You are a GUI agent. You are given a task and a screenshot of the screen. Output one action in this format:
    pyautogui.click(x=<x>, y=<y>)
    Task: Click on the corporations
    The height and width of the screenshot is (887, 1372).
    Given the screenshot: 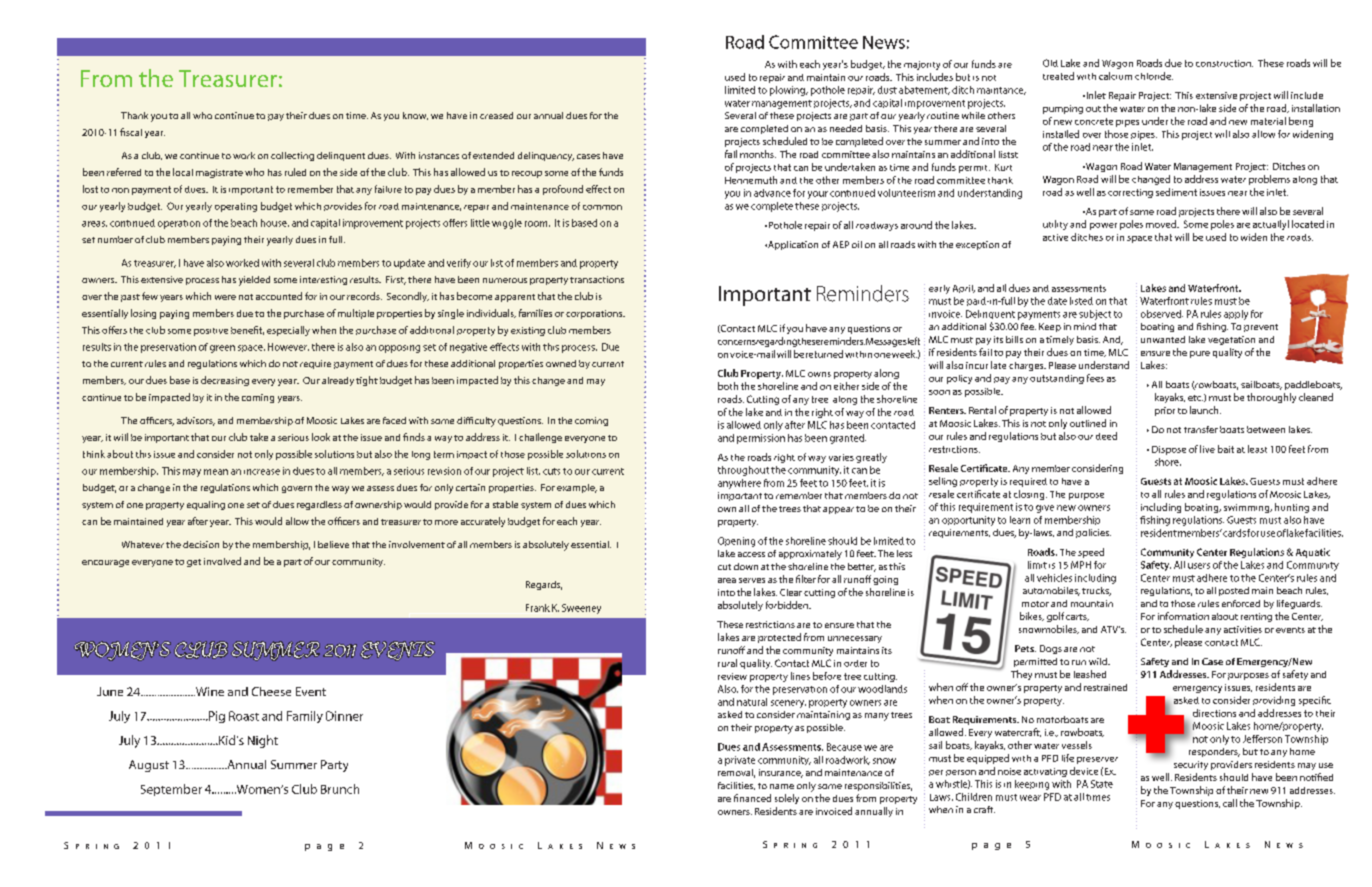 What is the action you would take?
    pyautogui.click(x=595, y=314)
